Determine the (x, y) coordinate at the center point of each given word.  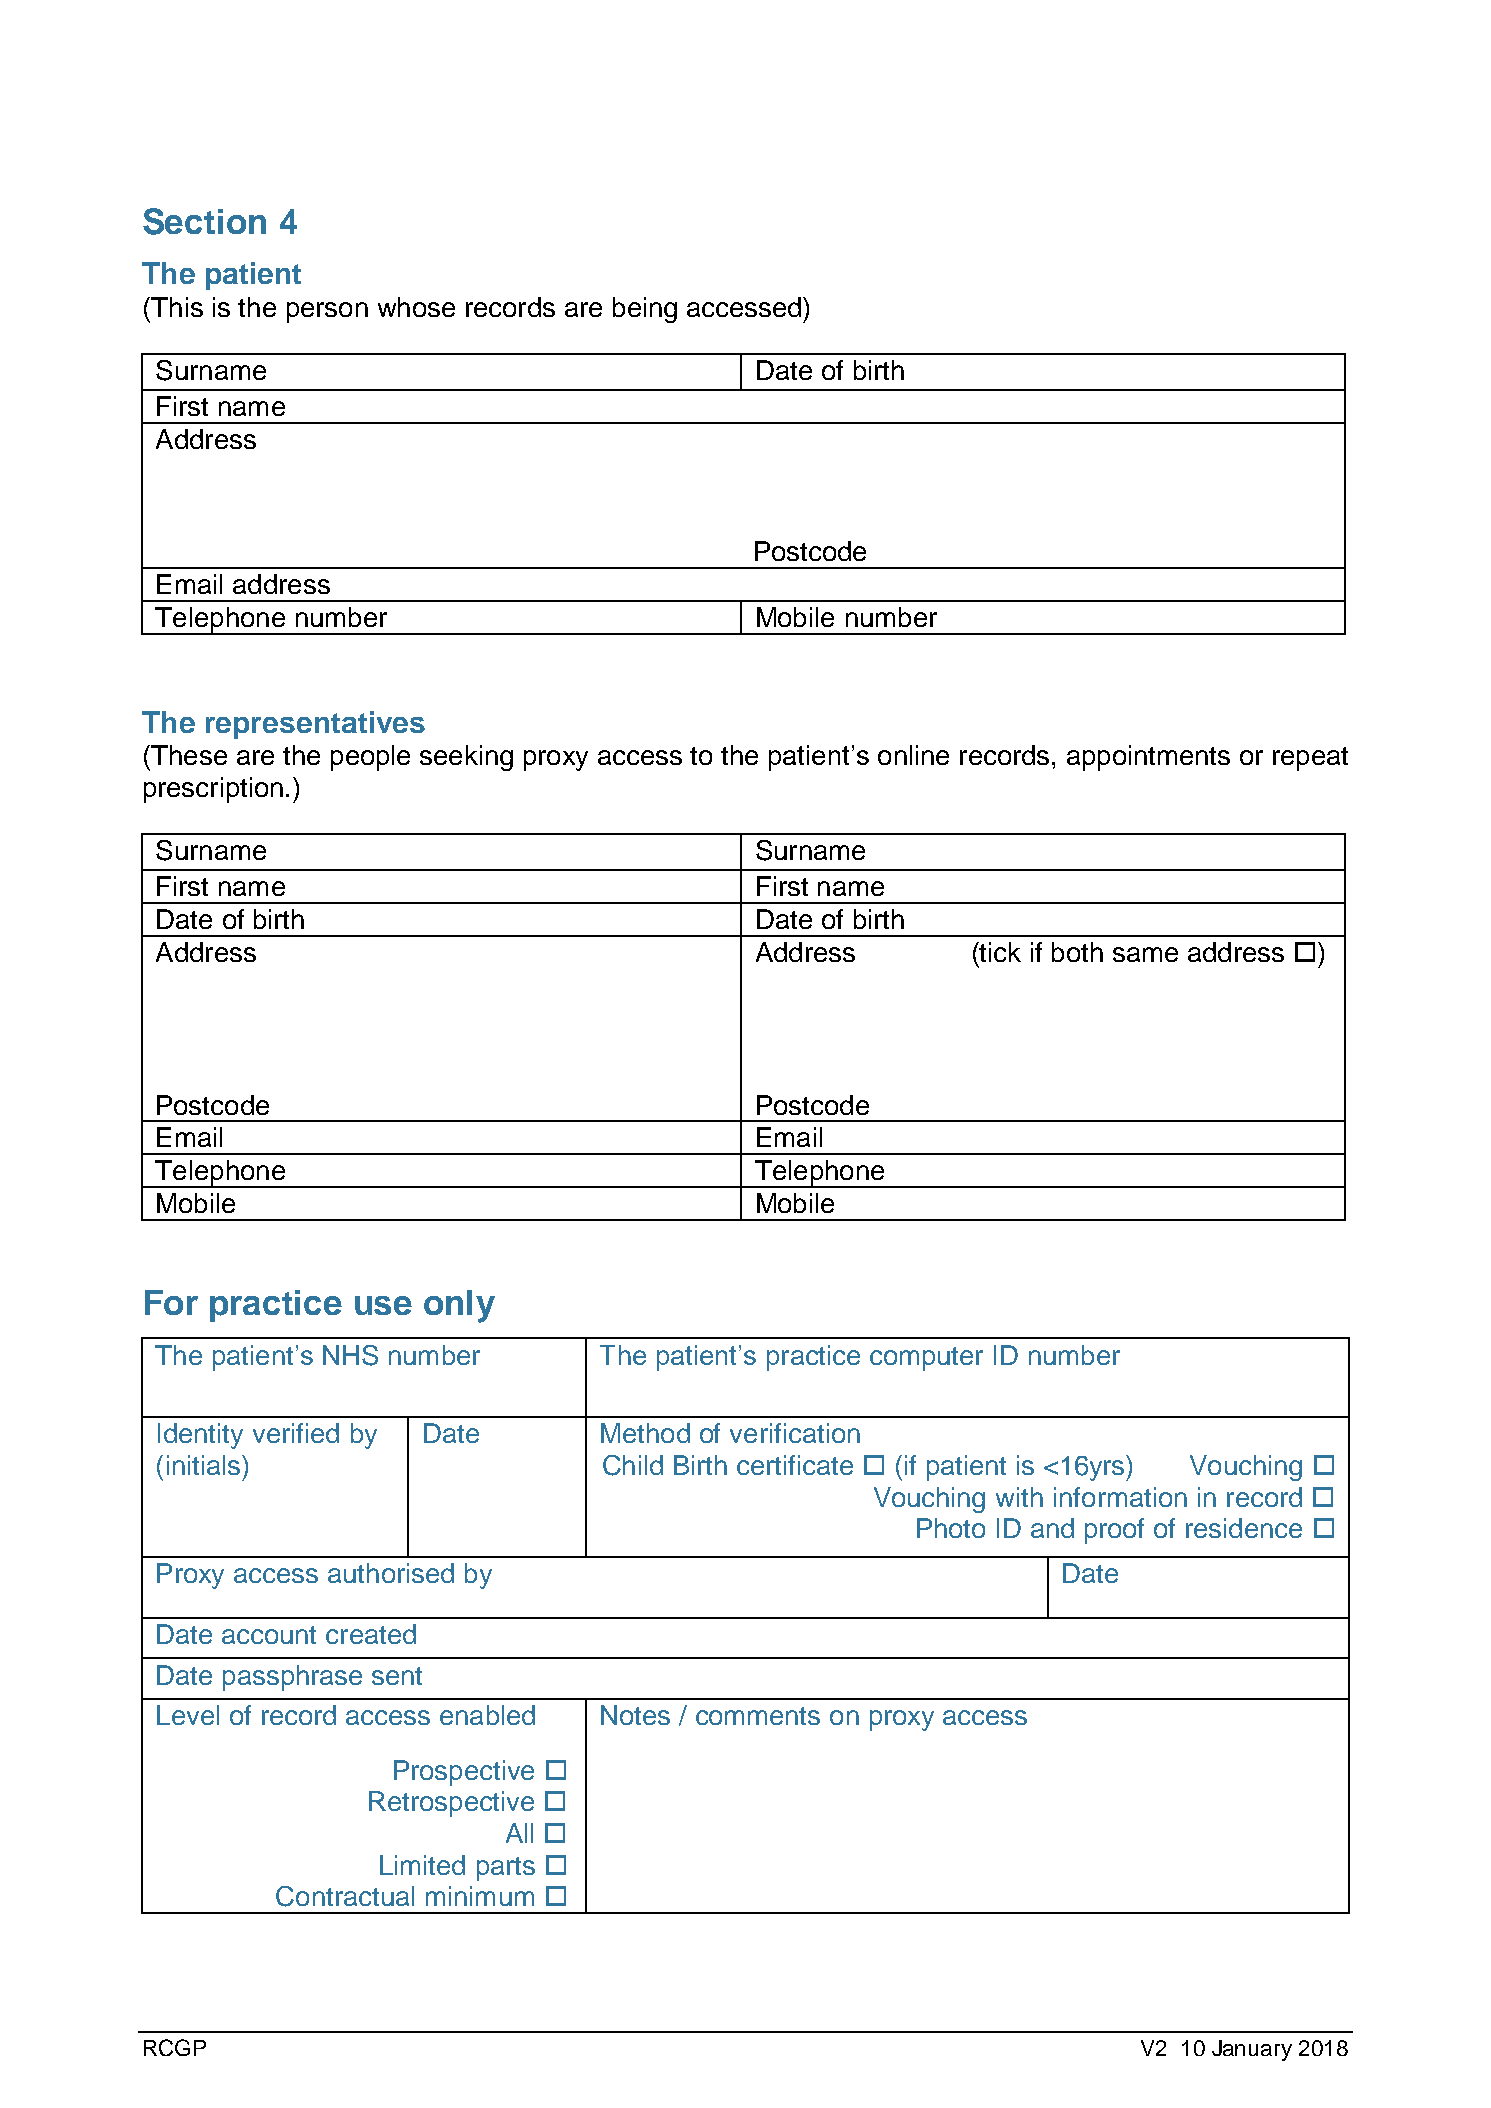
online (913, 755)
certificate (795, 1465)
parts (506, 1869)
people (370, 758)
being (645, 310)
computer (926, 1359)
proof (1114, 1531)
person (327, 312)
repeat (1310, 759)
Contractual (345, 1896)
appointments (1148, 758)
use (383, 1305)
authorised (391, 1573)
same (1145, 954)
